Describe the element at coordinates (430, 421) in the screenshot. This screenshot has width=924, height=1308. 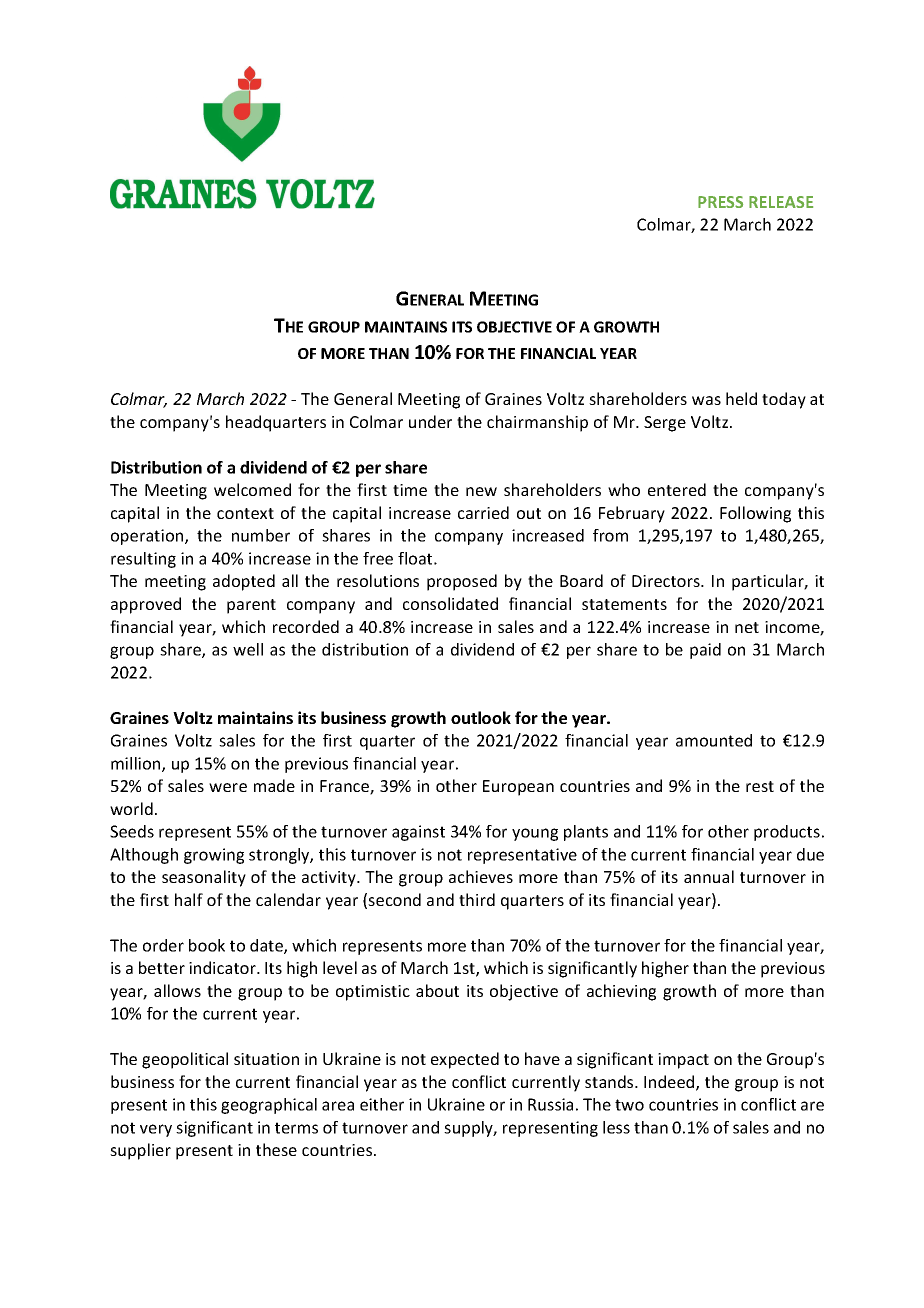
I see `under` at that location.
